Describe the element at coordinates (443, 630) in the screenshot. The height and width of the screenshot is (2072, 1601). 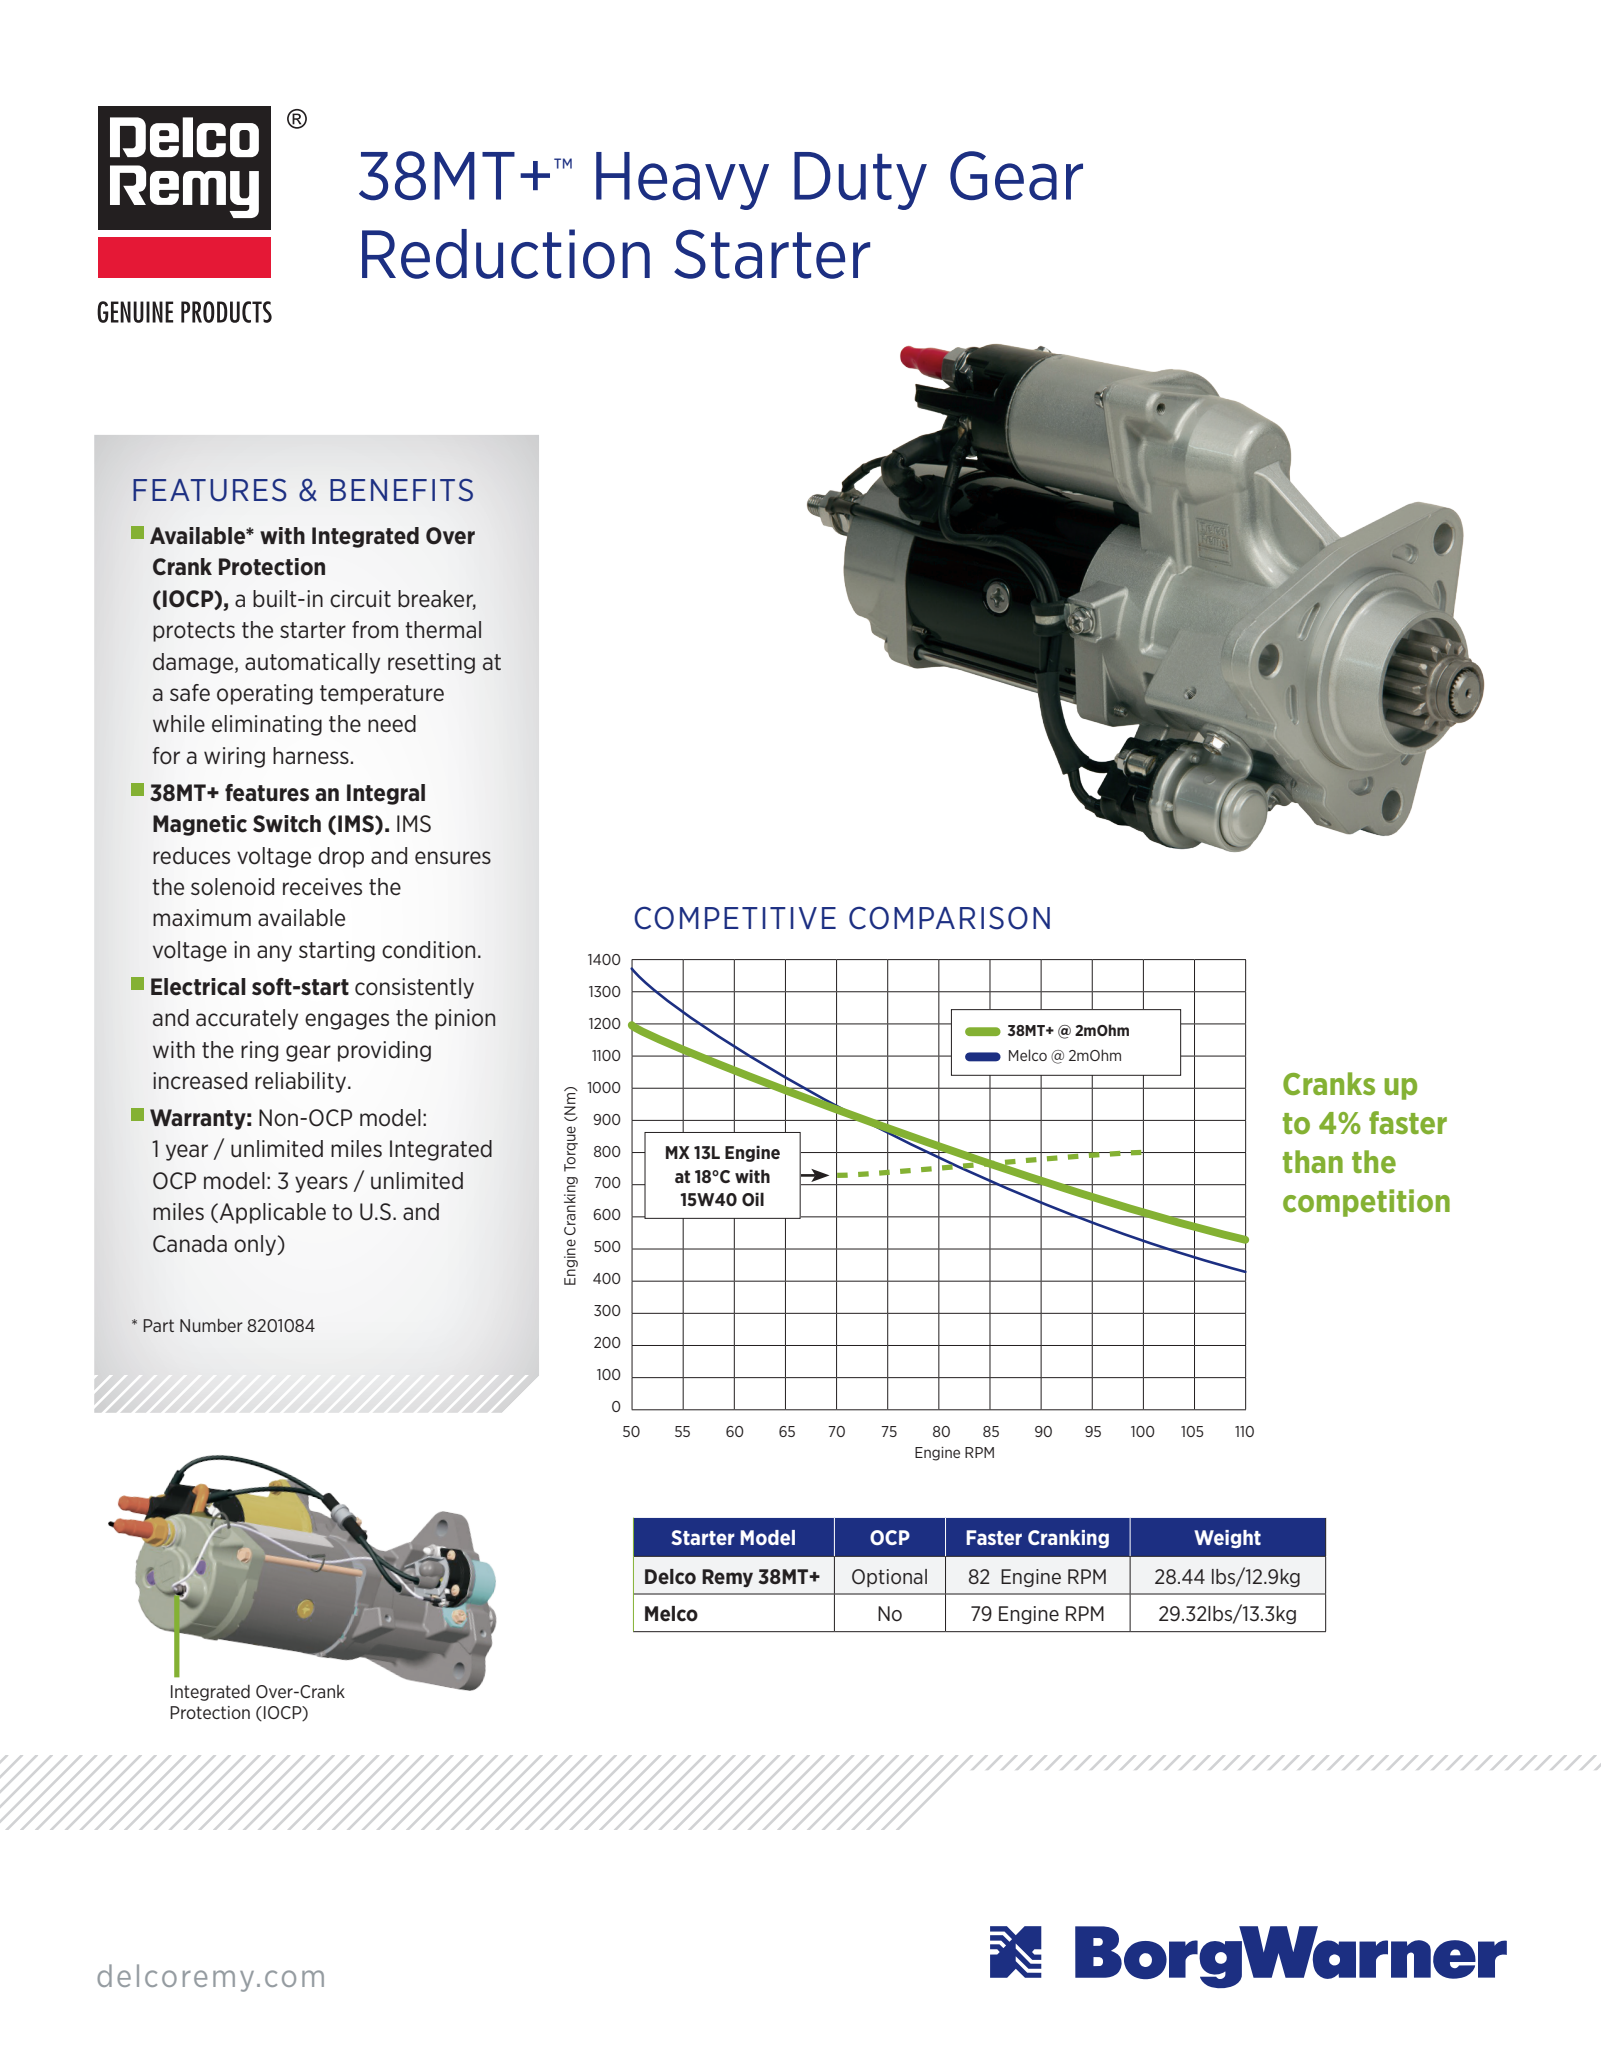
I see `thermal` at that location.
